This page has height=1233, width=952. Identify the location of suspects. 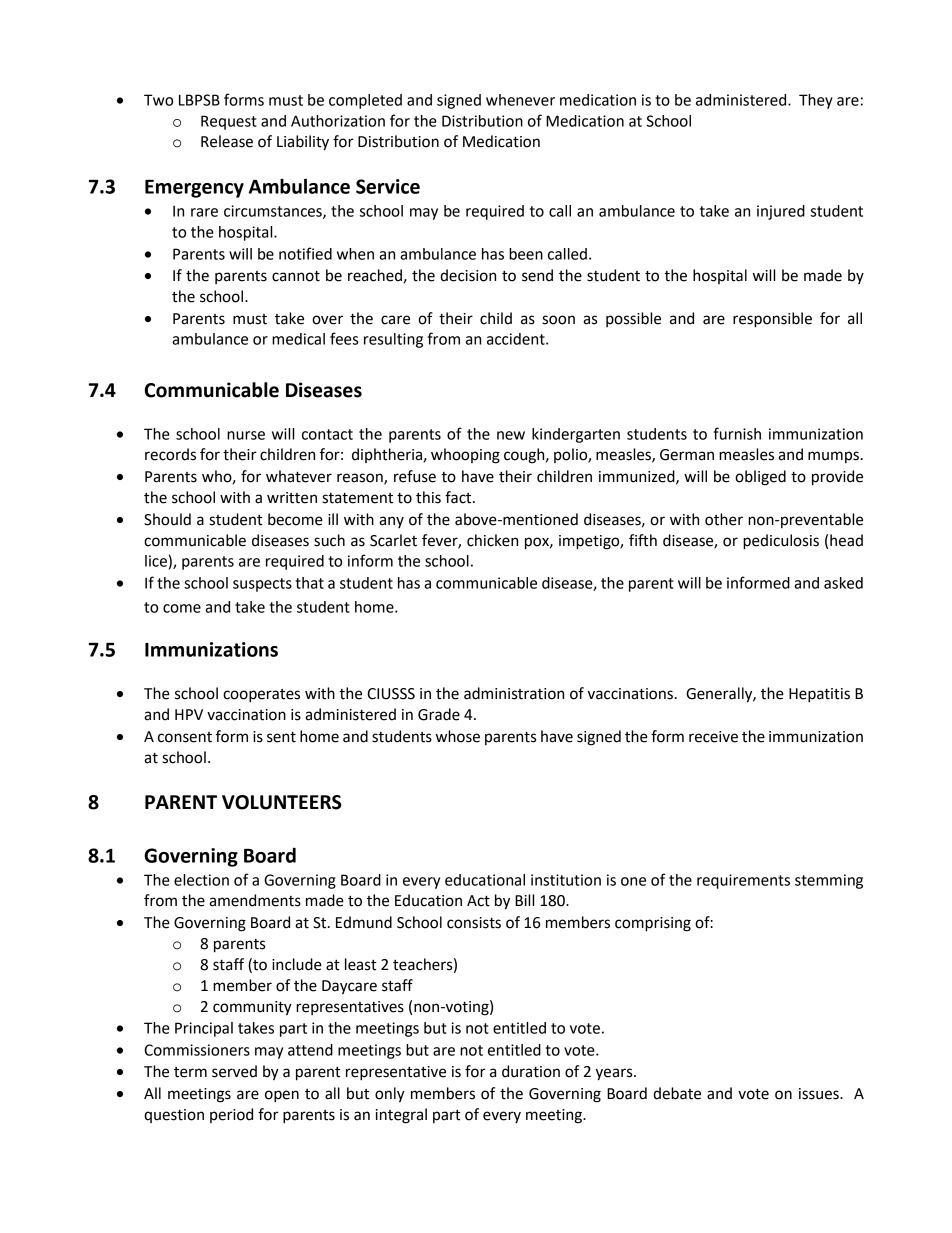
(262, 585).
